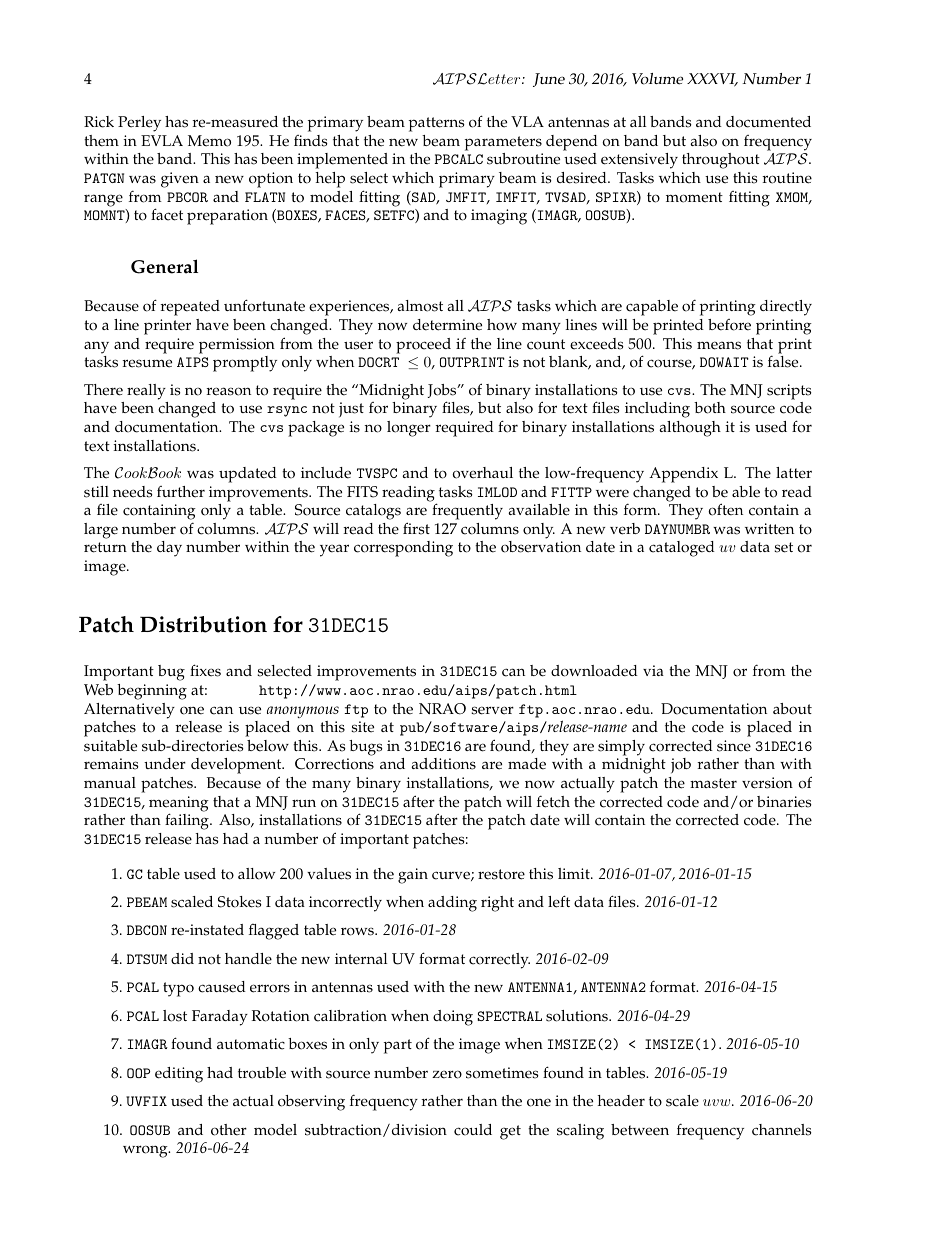 This document has height=1233, width=952. Describe the element at coordinates (437, 124) in the document. I see `patterns` at that location.
